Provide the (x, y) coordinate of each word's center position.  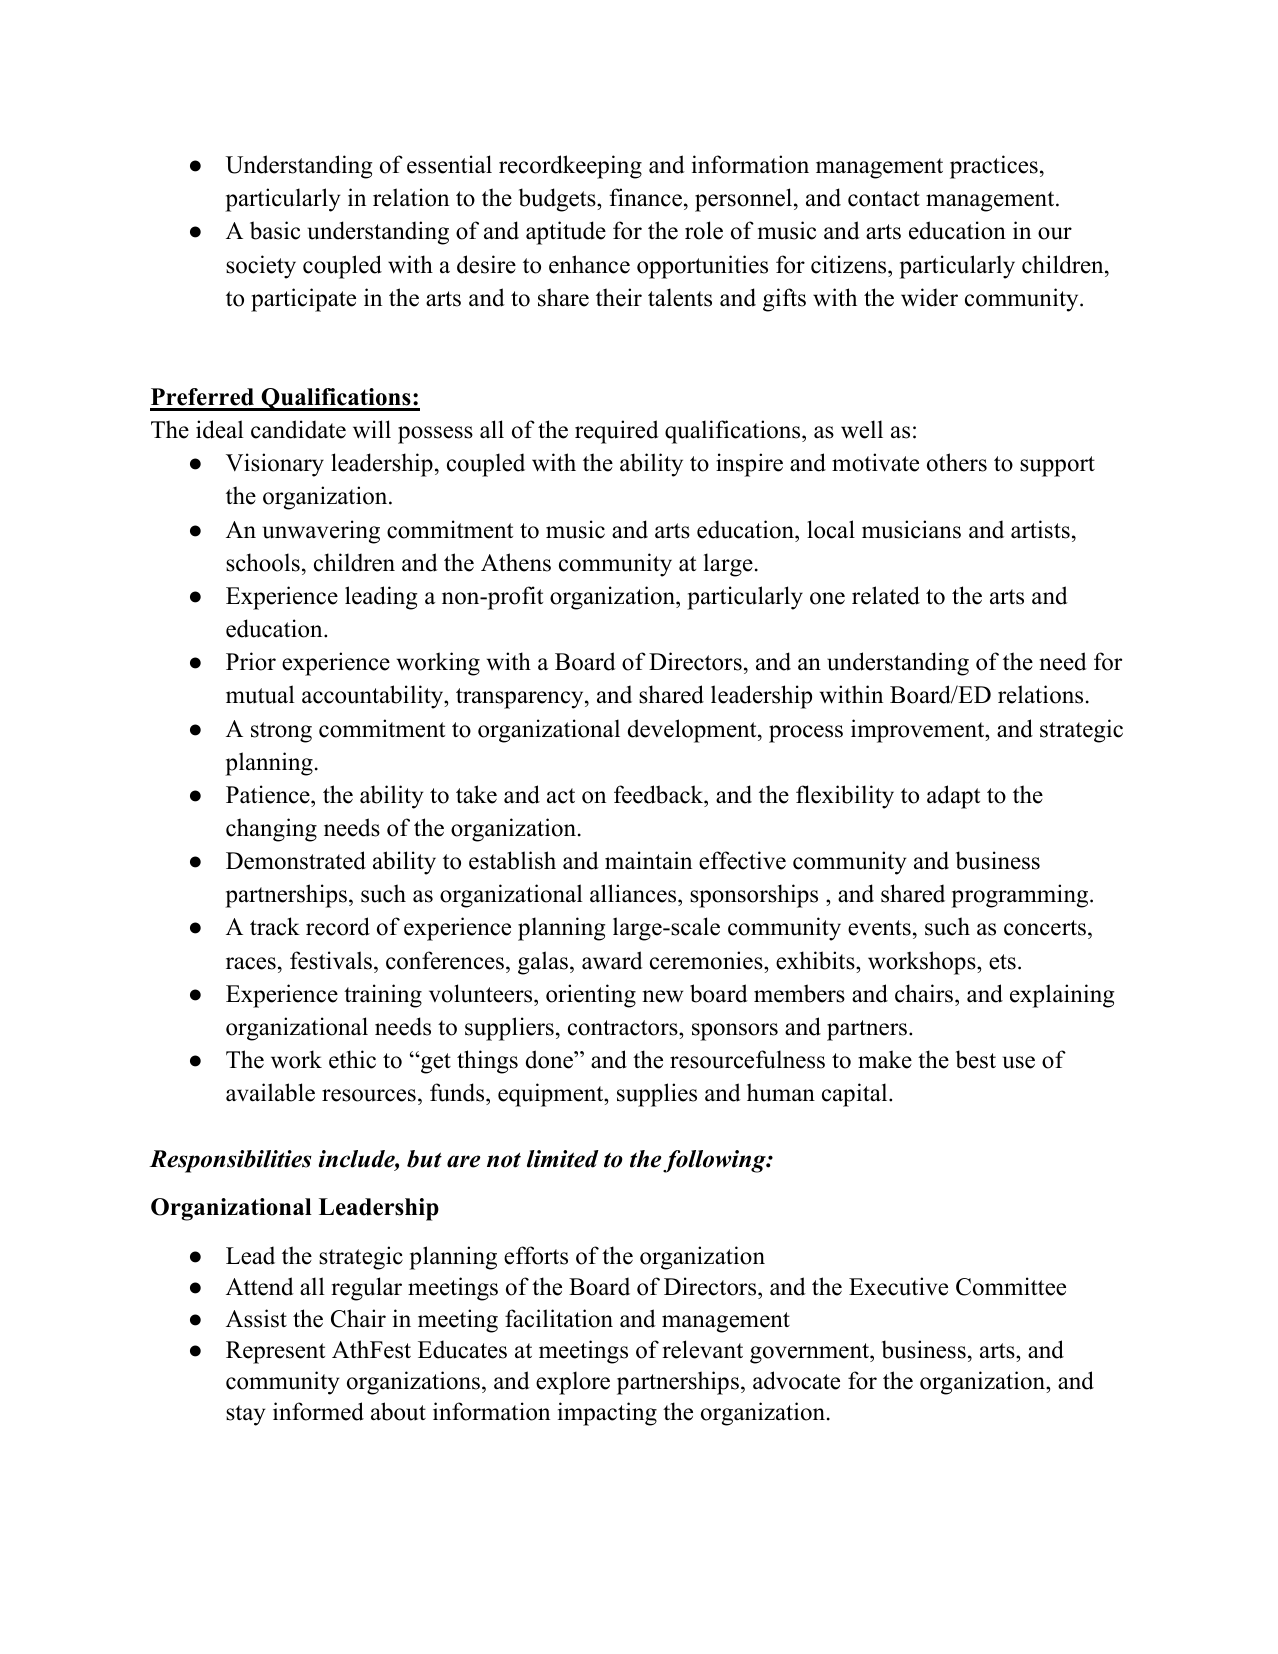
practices (994, 167)
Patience (269, 794)
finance (647, 199)
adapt (953, 797)
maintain (648, 860)
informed (318, 1411)
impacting (607, 1414)
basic (275, 230)
